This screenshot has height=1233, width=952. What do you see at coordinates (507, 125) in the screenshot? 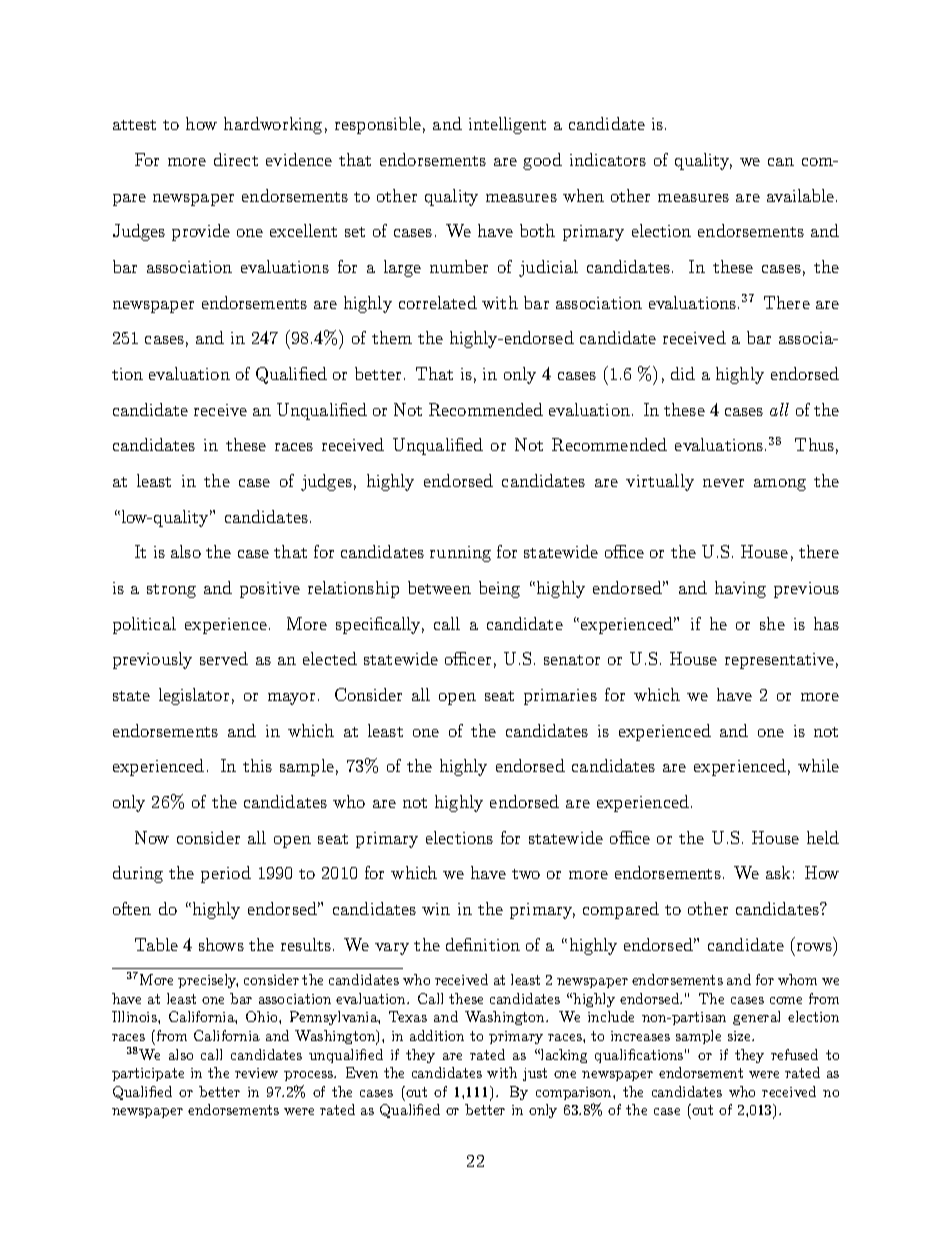
I see `intelligent` at bounding box center [507, 125].
